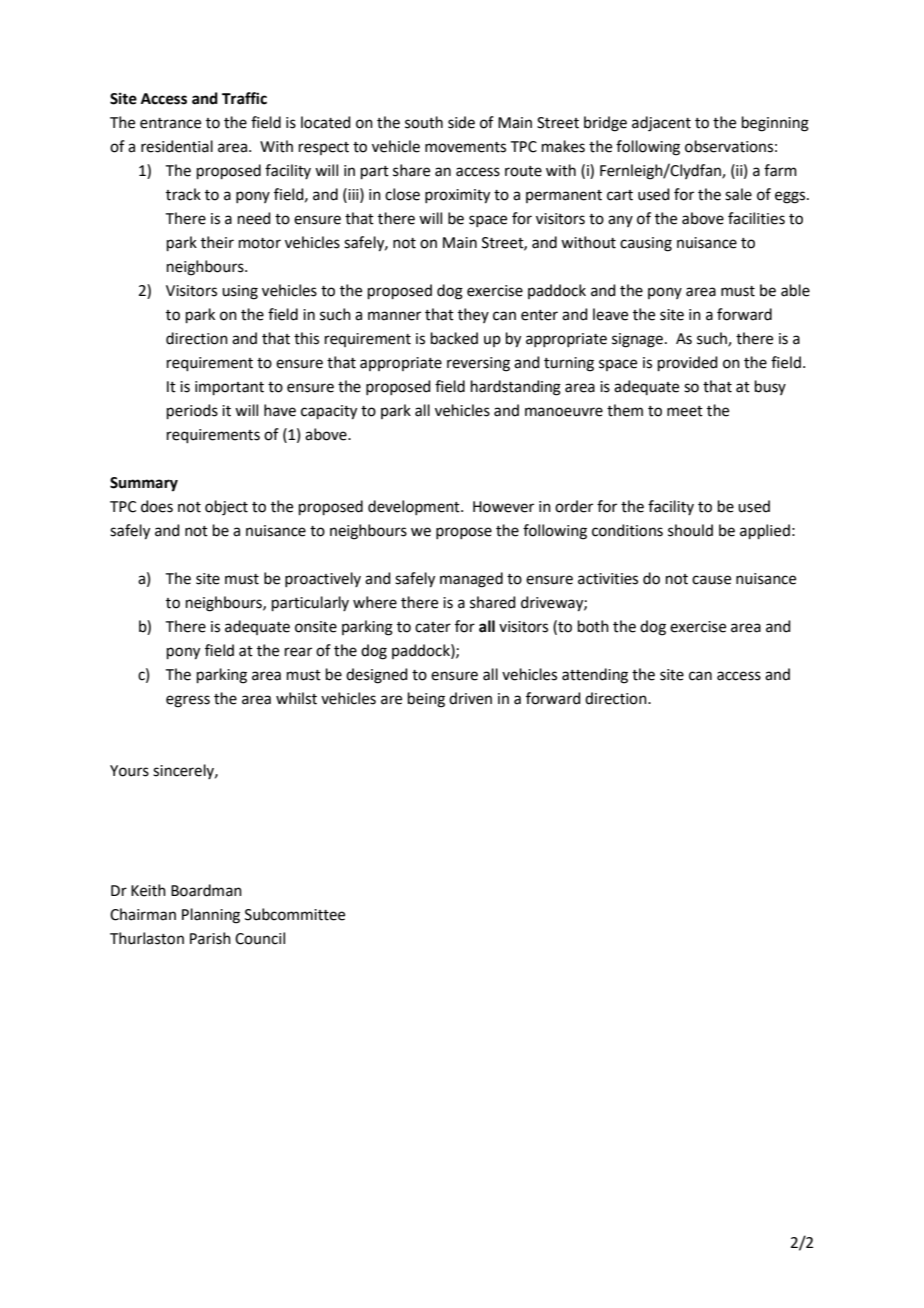 Image resolution: width=924 pixels, height=1308 pixels. I want to click on proactively, so click(323, 579).
